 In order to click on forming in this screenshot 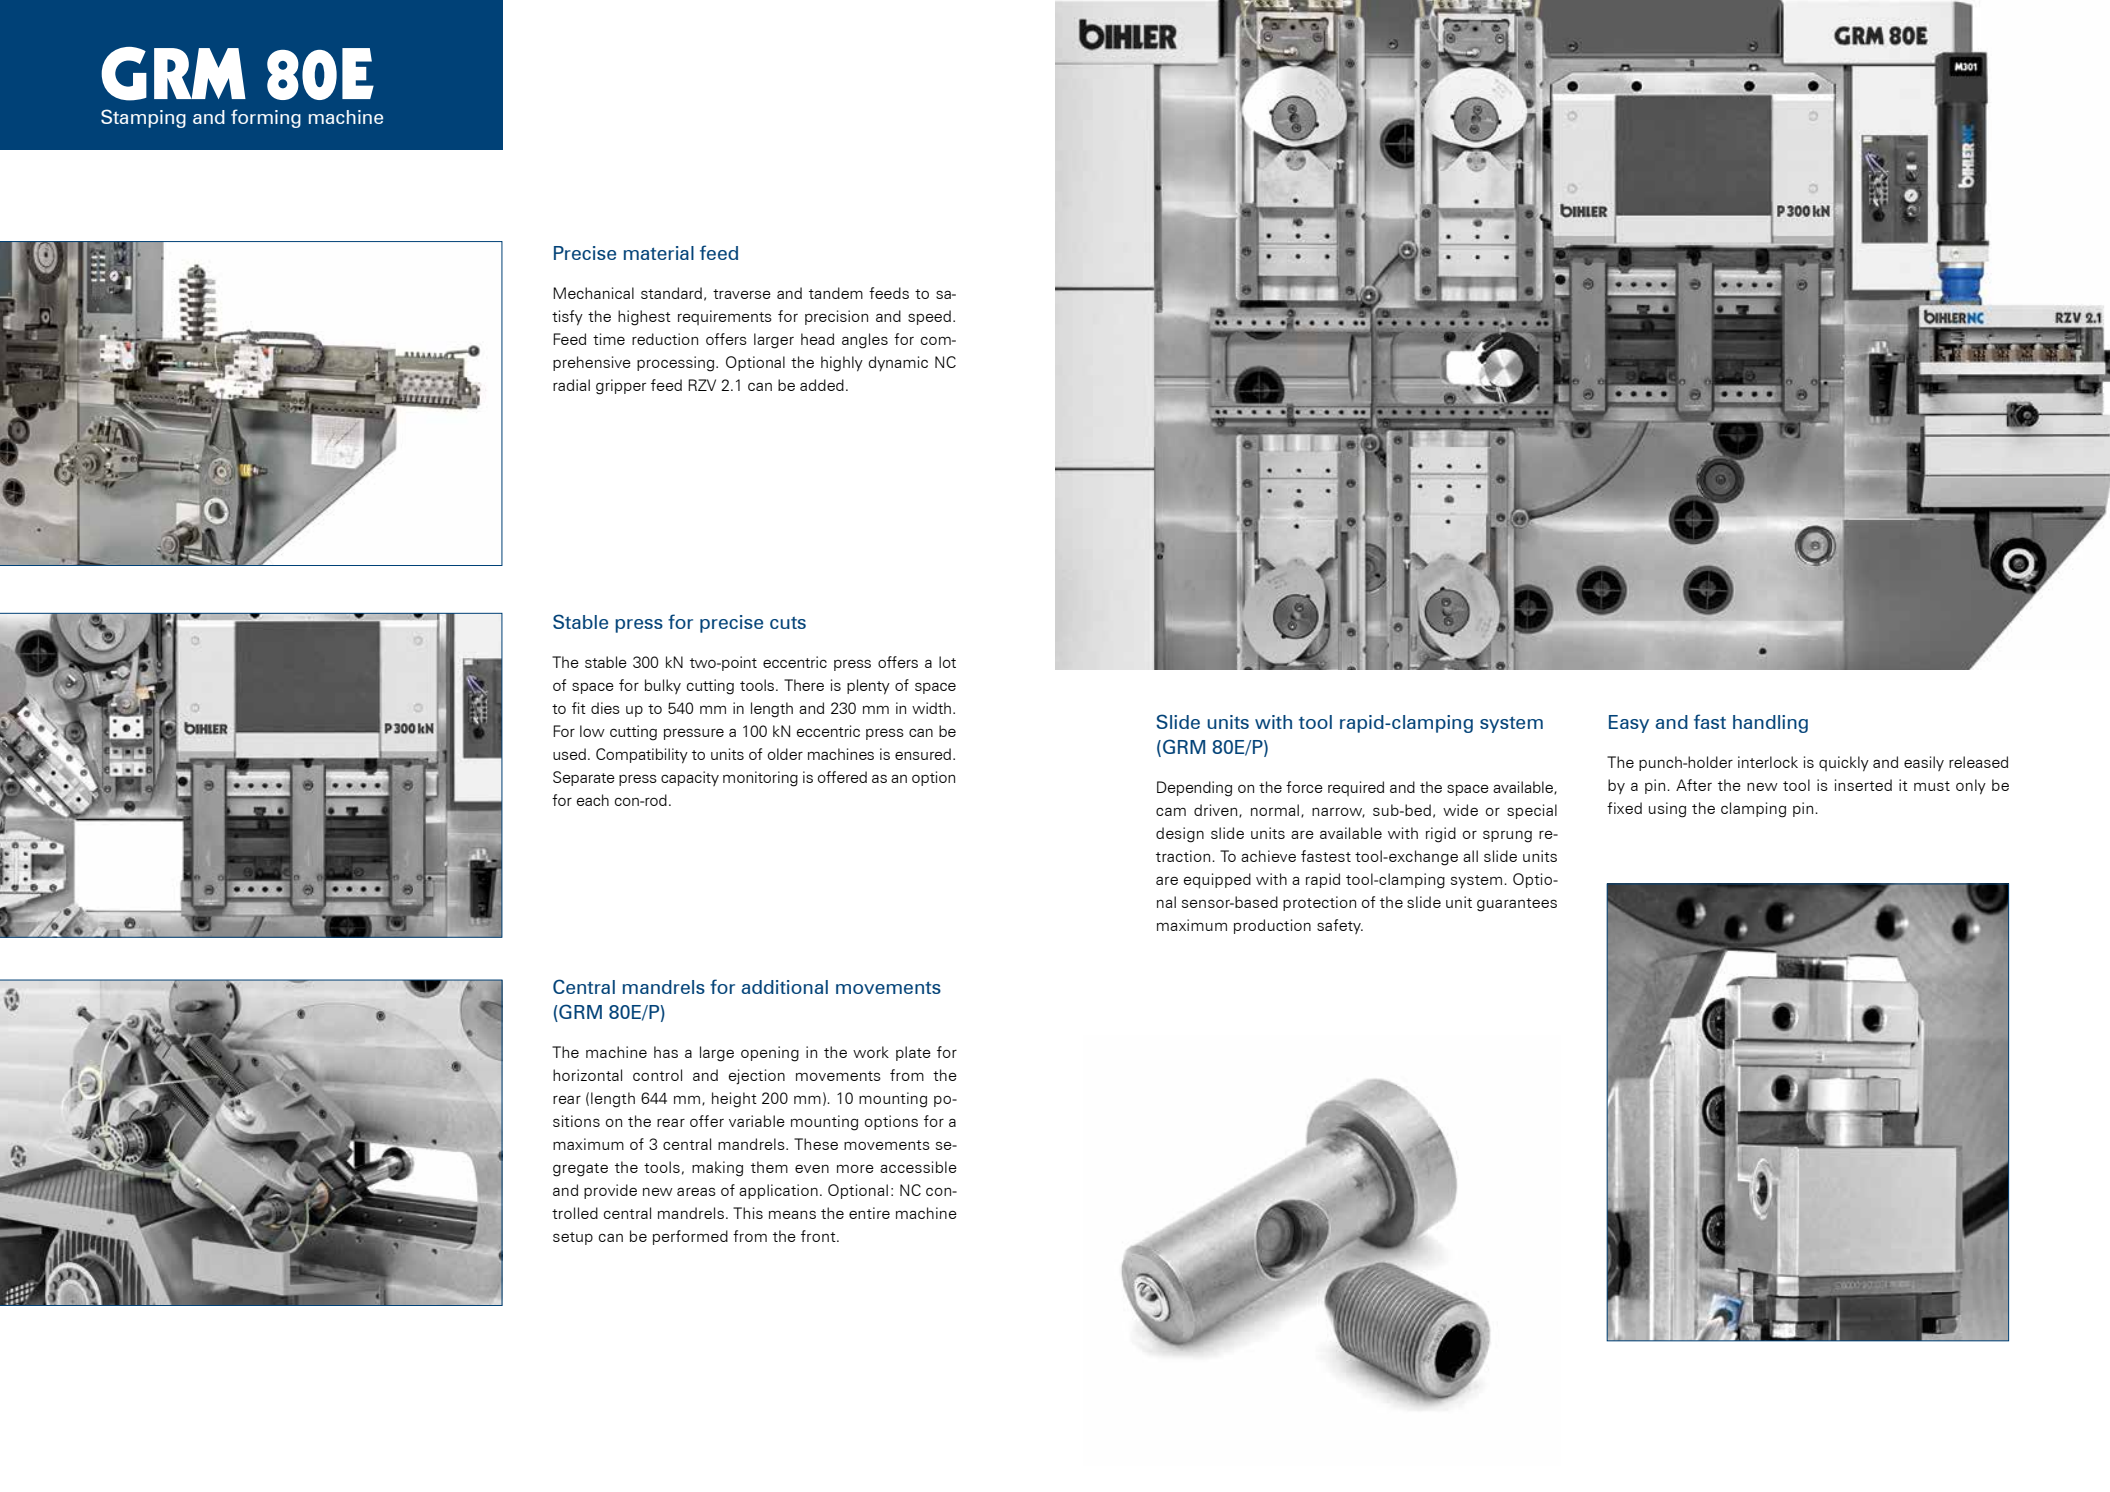, I will do `click(266, 118)`.
